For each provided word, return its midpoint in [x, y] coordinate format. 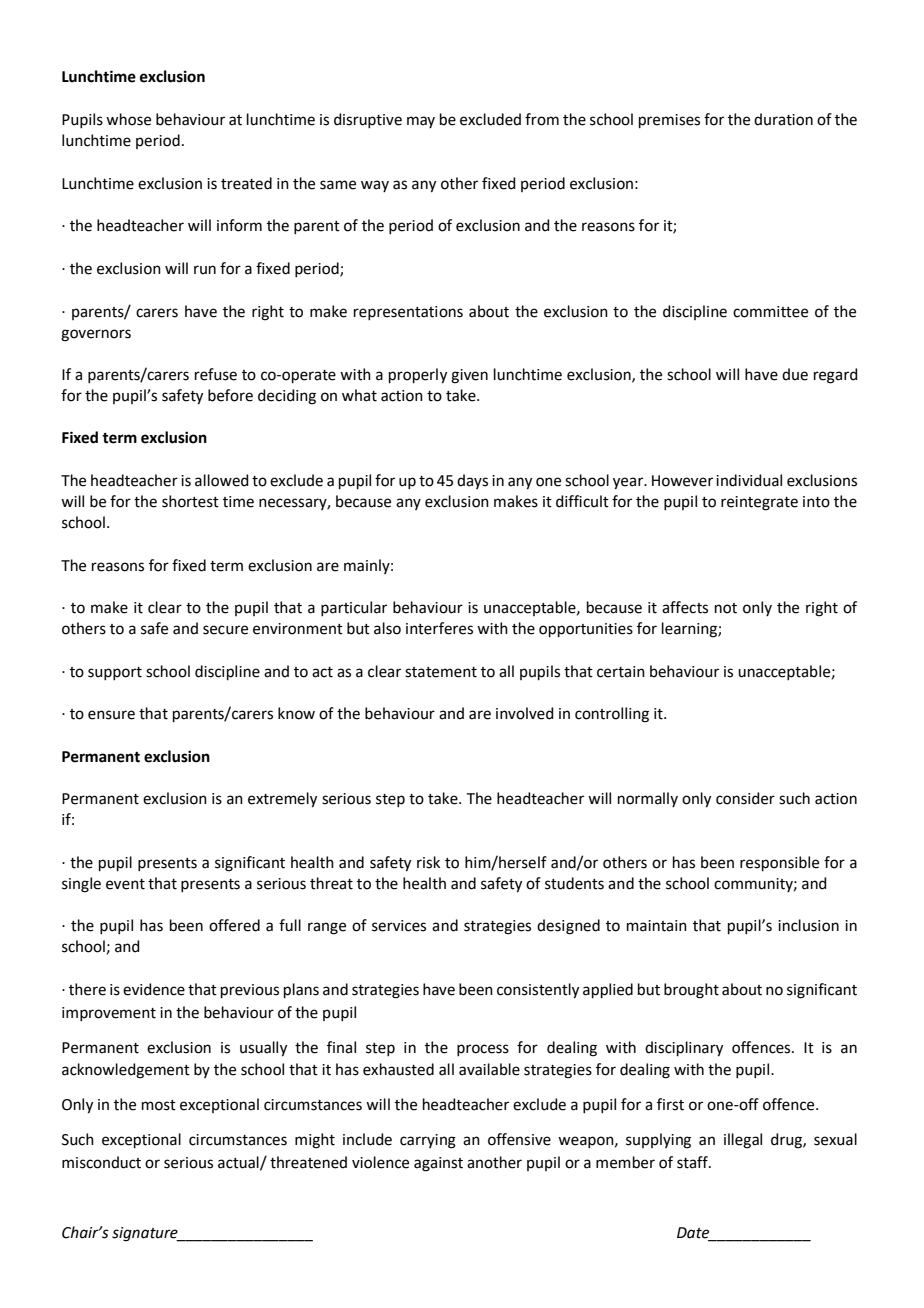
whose [128, 119]
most [159, 1105]
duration [783, 119]
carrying [428, 1141]
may [421, 122]
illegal [743, 1141]
